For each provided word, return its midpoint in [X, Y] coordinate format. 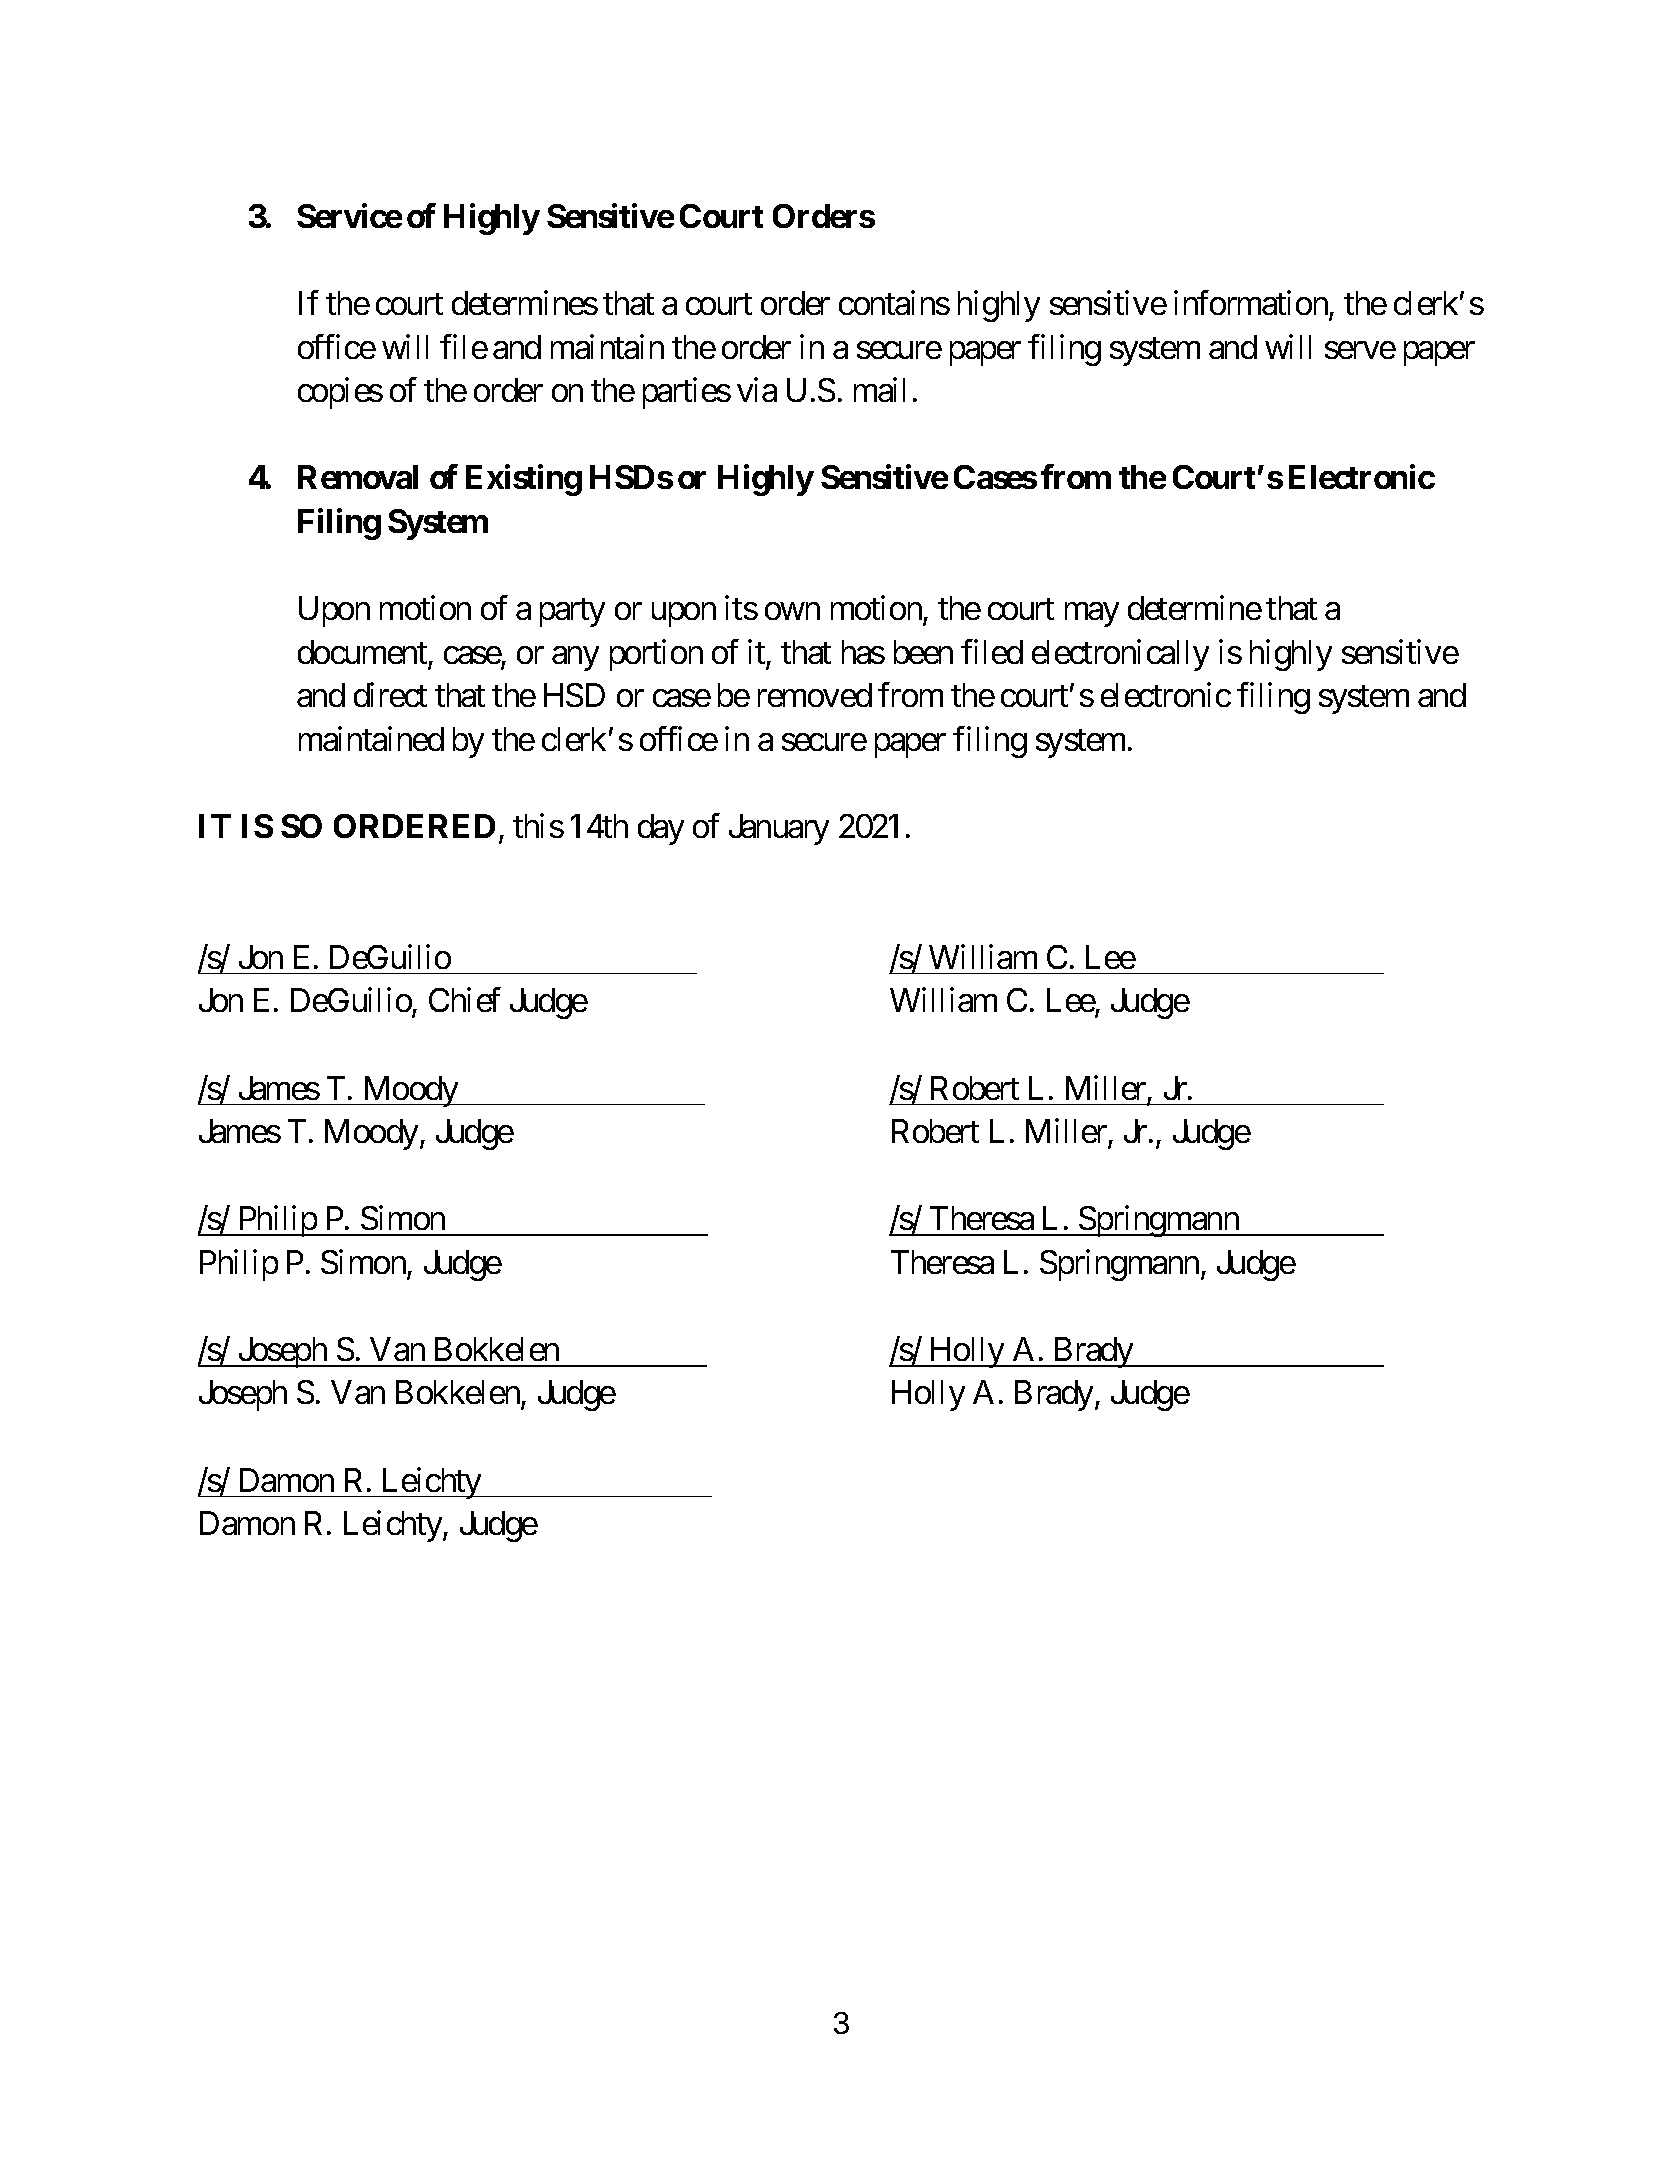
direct [390, 695]
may [1092, 615]
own [792, 611]
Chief [464, 1000]
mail [879, 390]
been [923, 652]
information [1251, 302]
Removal [358, 477]
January [779, 829]
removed [815, 695]
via [757, 390]
